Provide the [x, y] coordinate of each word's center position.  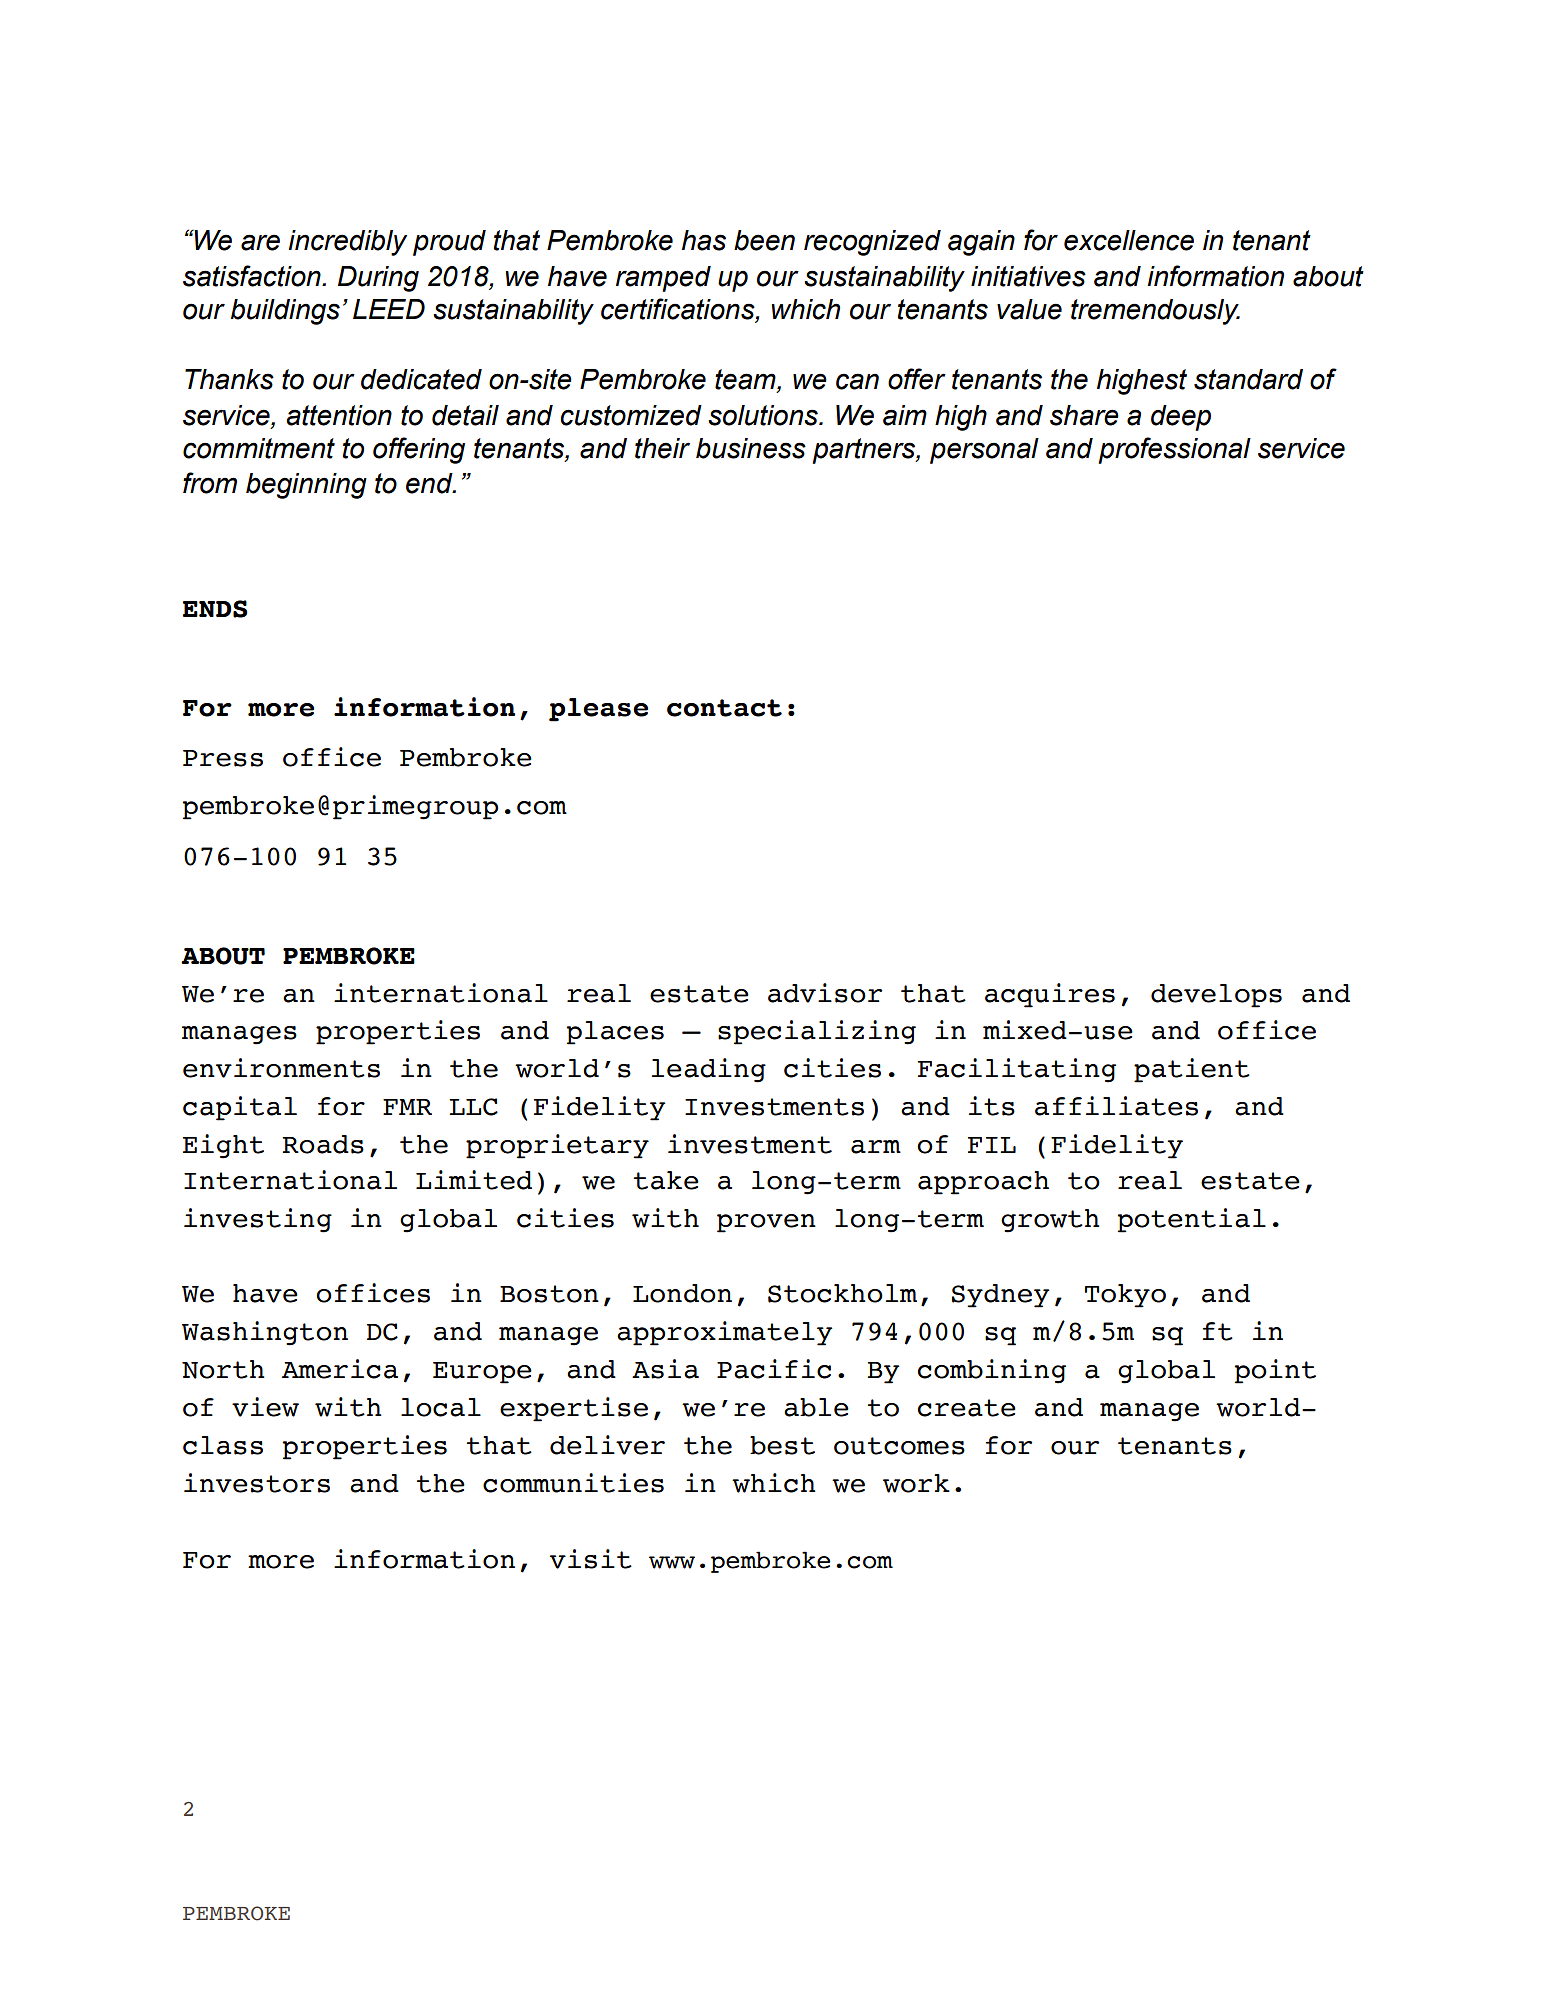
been [764, 240]
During [378, 279]
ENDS [215, 609]
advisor [825, 993]
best [782, 1445]
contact [724, 708]
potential [1191, 1220]
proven [766, 1223]
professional [1174, 450]
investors [257, 1483]
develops [1216, 996]
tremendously [1155, 312]
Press [223, 758]
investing [258, 1220]
